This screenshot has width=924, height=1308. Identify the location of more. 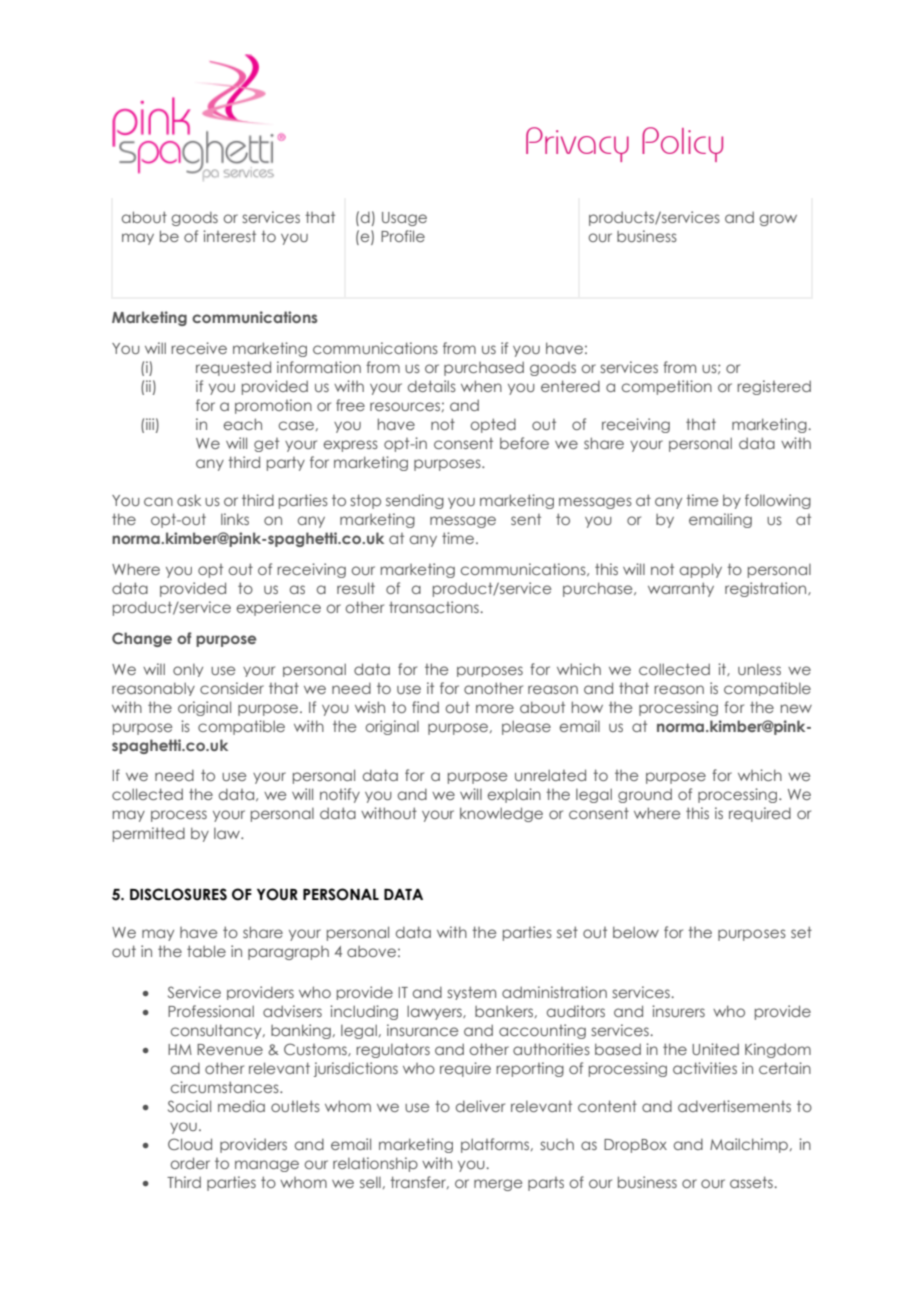
(495, 708).
